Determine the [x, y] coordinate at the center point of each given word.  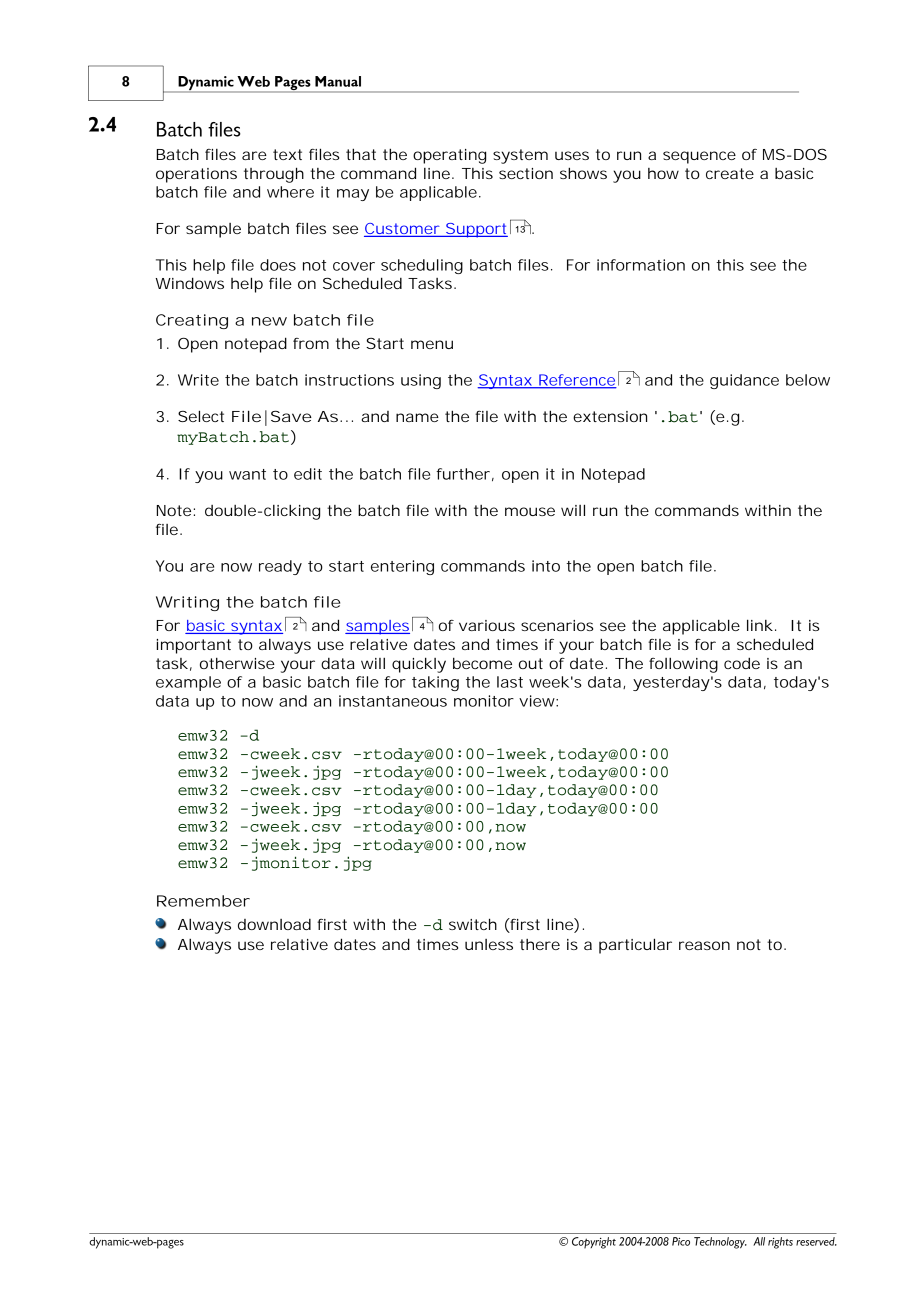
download [274, 924]
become [482, 663]
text [287, 154]
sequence [699, 157]
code [742, 663]
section [526, 173]
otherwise [237, 663]
